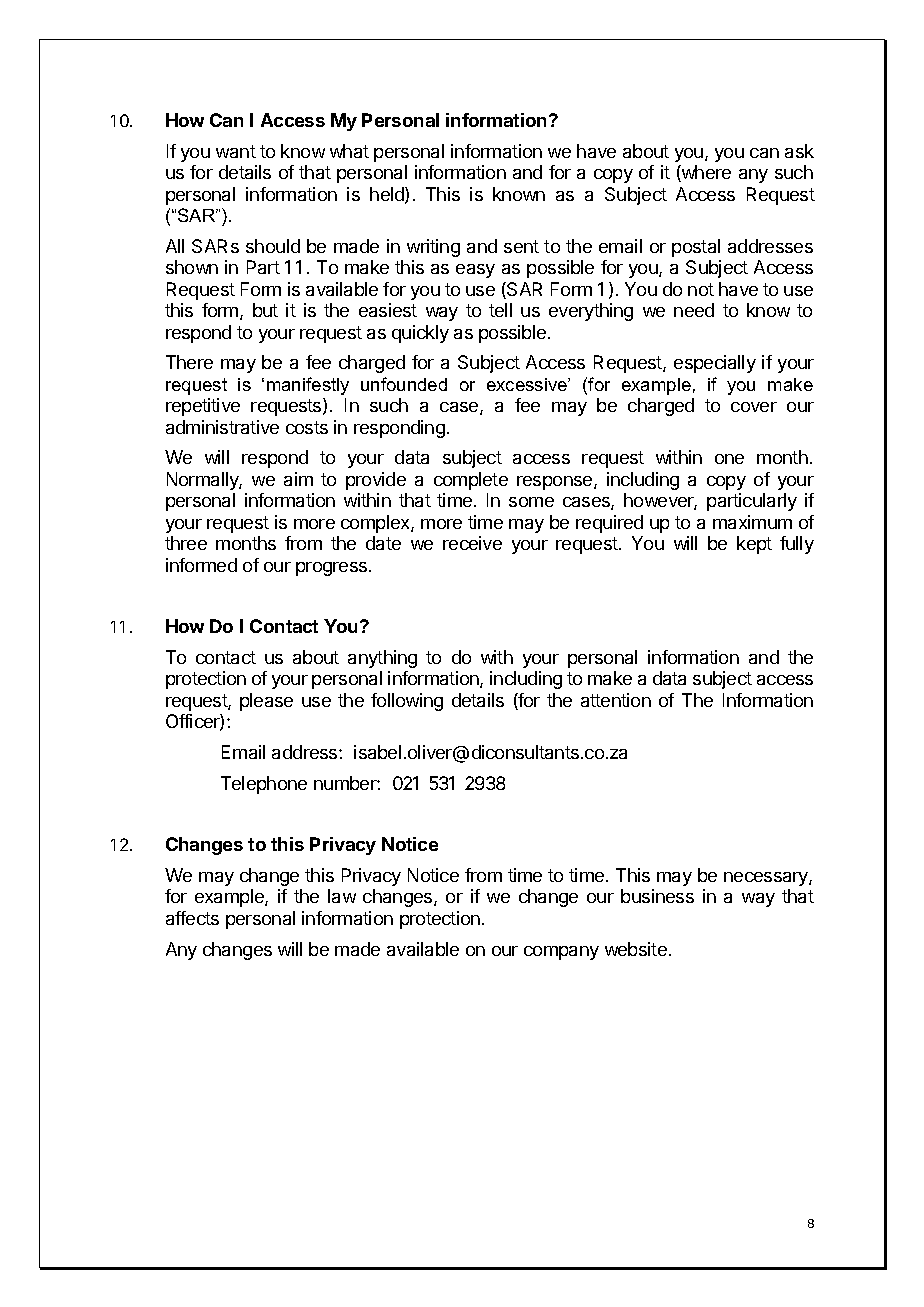 Image resolution: width=924 pixels, height=1307 pixels. I want to click on following, so click(407, 702).
